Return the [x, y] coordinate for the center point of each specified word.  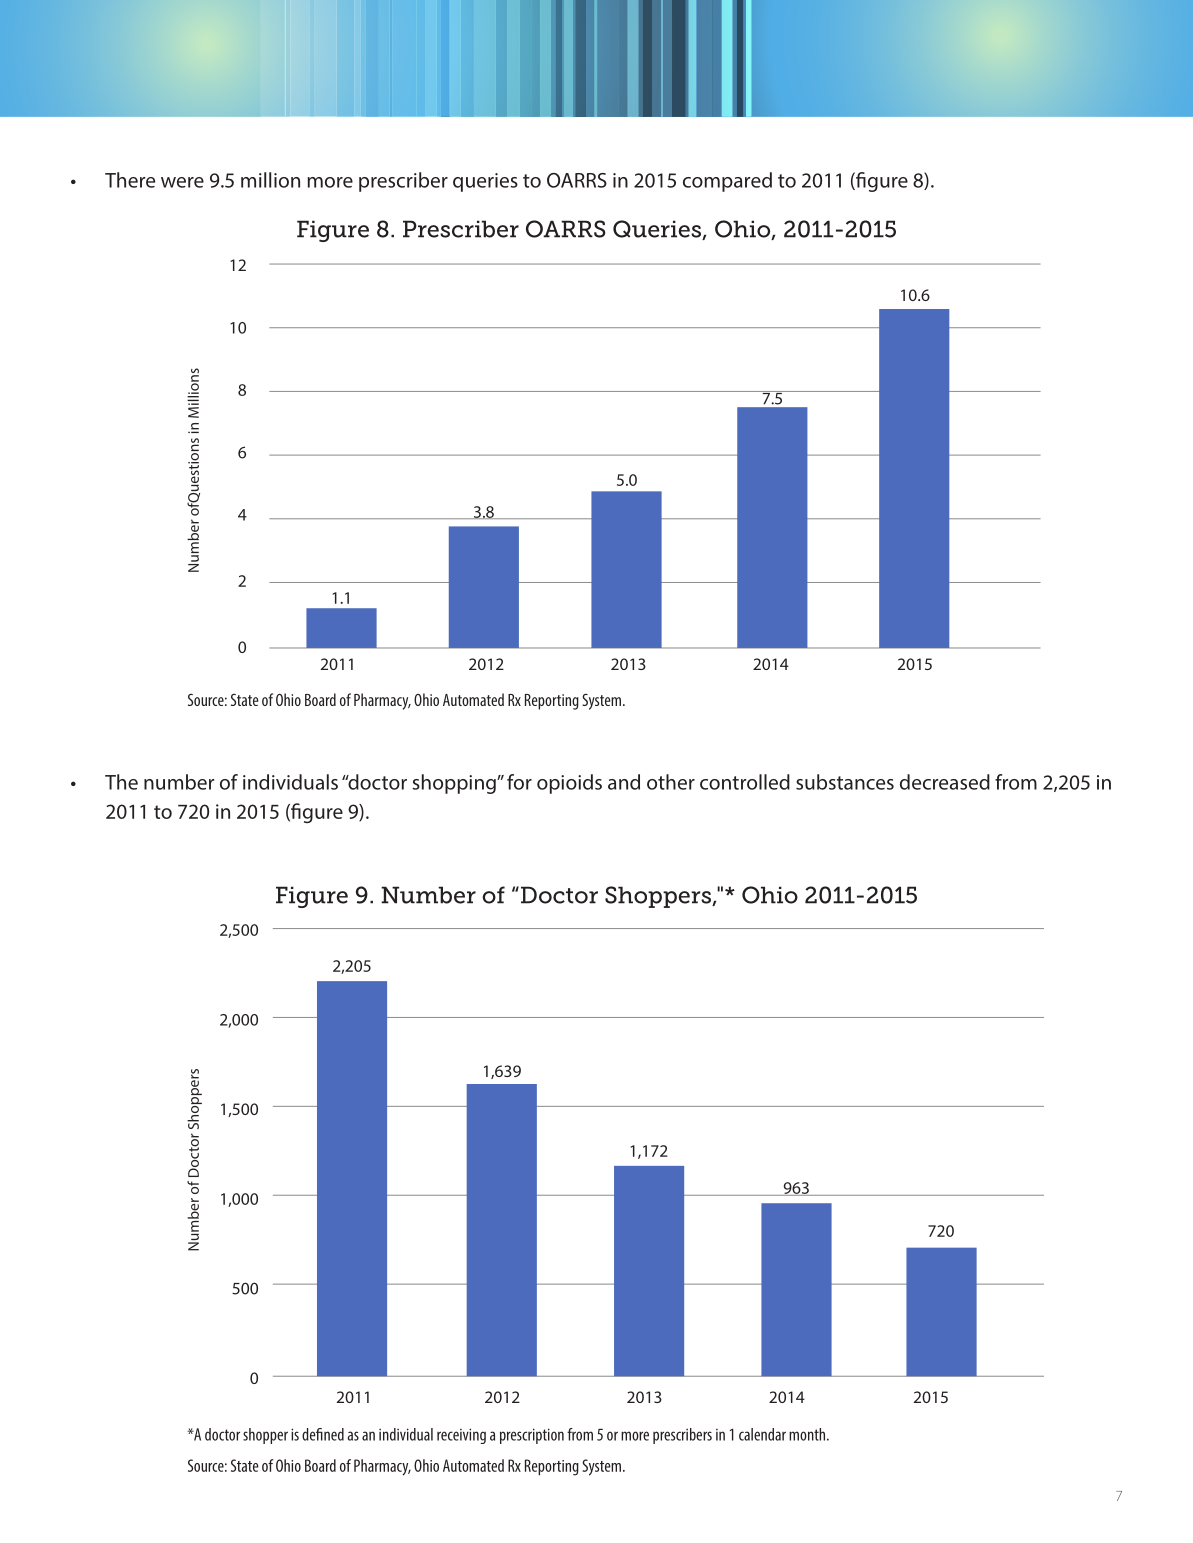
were [182, 182]
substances [845, 782]
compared [727, 182]
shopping [455, 784]
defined [323, 1434]
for [519, 782]
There [130, 180]
